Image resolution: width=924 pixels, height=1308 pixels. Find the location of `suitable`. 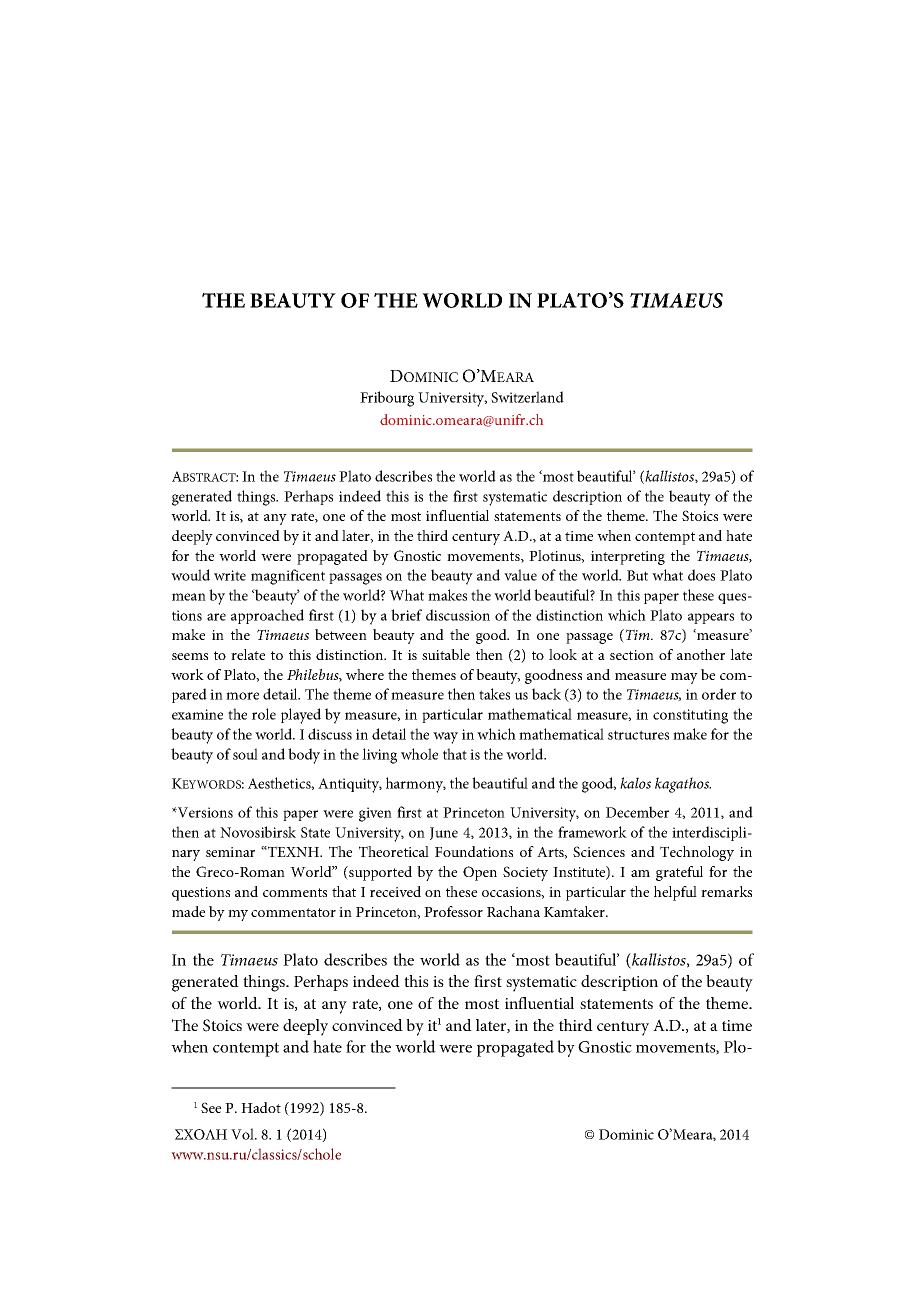

suitable is located at coordinates (446, 654).
